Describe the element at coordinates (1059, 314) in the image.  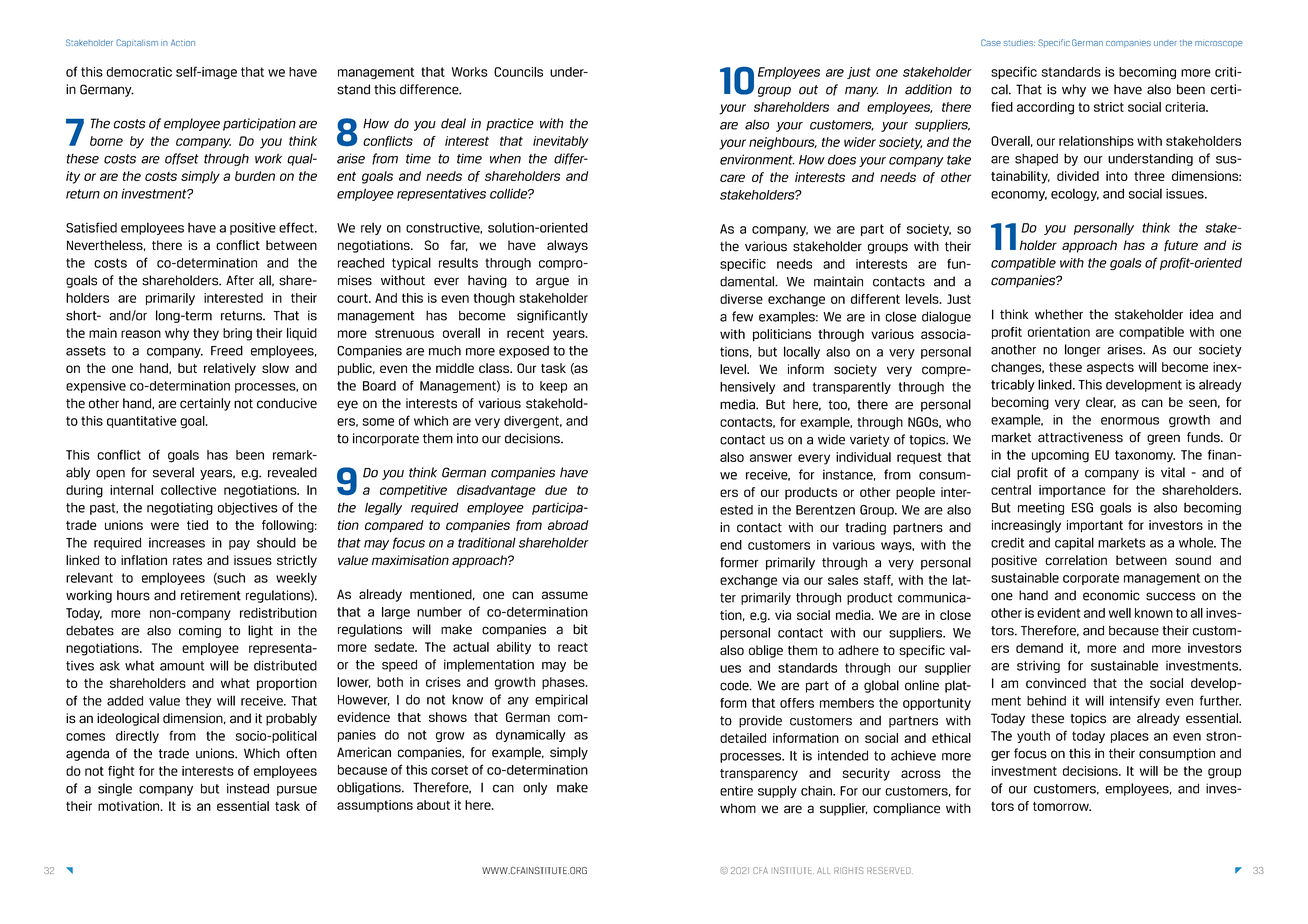
I see `whether` at that location.
